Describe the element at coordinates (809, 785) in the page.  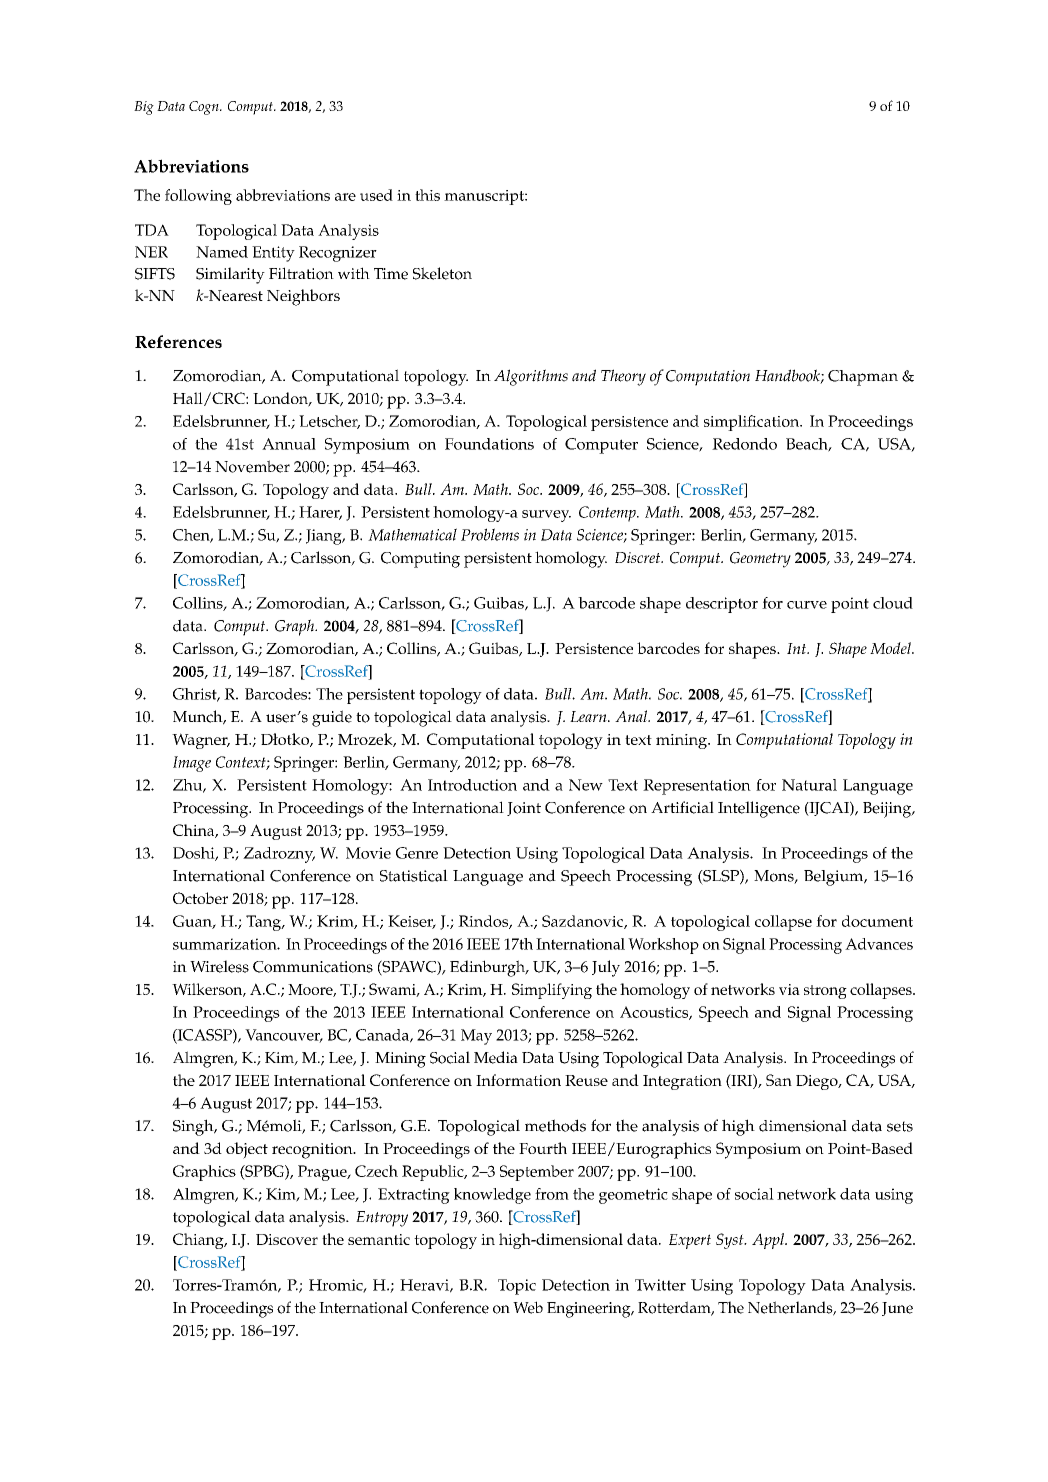
I see `Natural` at that location.
